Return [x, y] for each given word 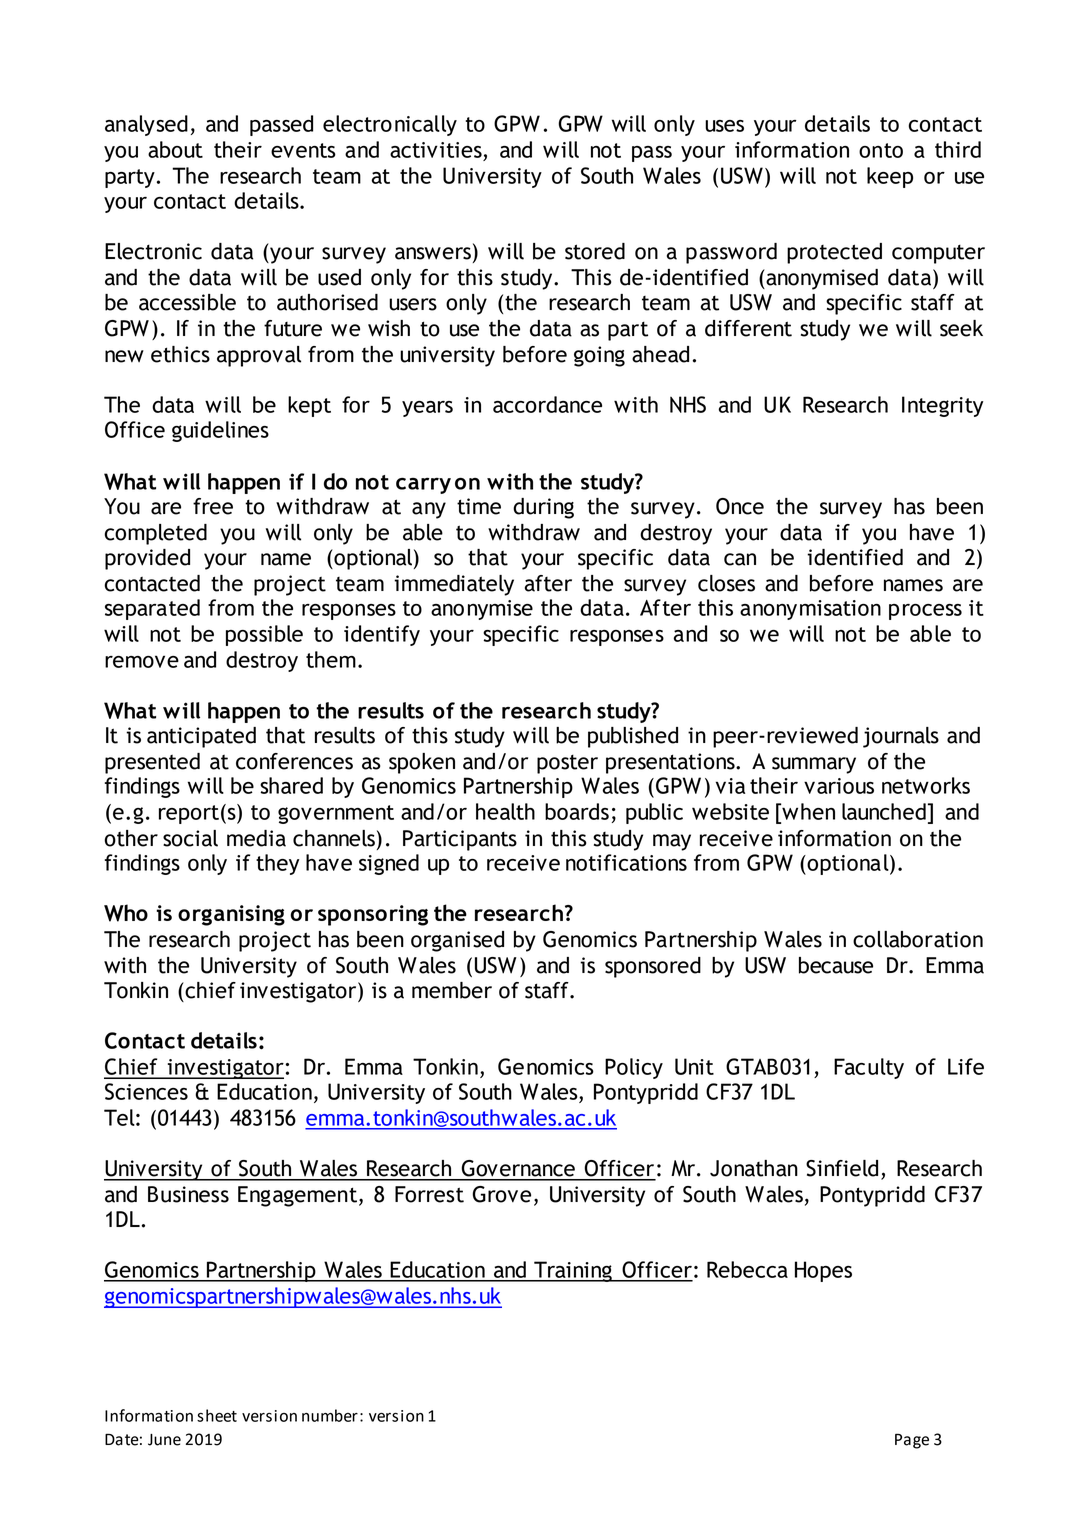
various [839, 786]
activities [436, 150]
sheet [217, 1415]
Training [573, 1271]
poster [567, 764]
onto [881, 150]
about [175, 149]
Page [912, 1441]
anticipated [201, 737]
